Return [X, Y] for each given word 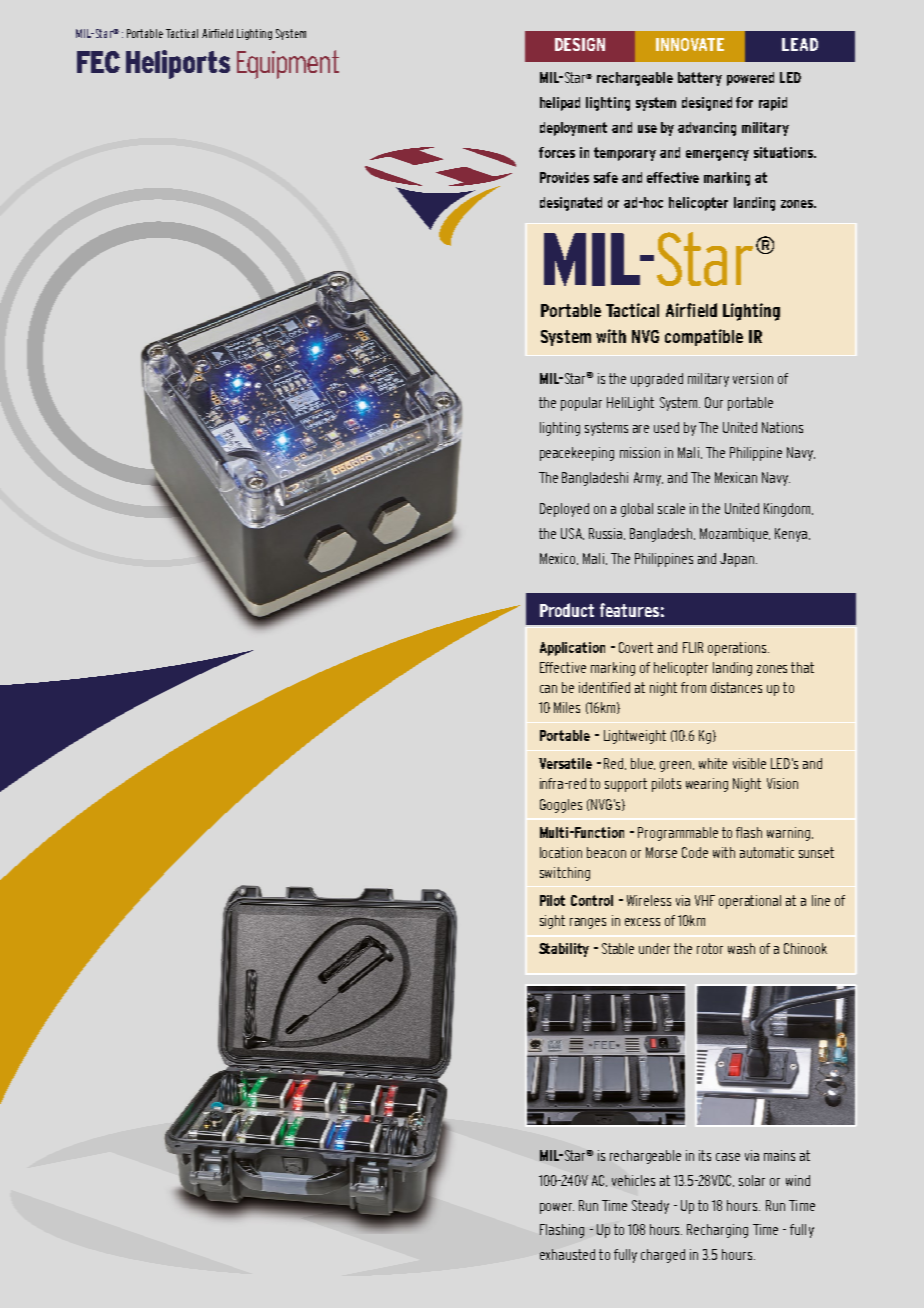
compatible [704, 337]
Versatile [565, 763]
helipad [560, 104]
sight [552, 922]
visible [749, 763]
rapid [773, 104]
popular [581, 404]
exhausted [567, 1254]
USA [572, 534]
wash [741, 948]
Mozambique [735, 535]
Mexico [559, 559]
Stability [564, 950]
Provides [564, 177]
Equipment [288, 64]
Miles [567, 707]
